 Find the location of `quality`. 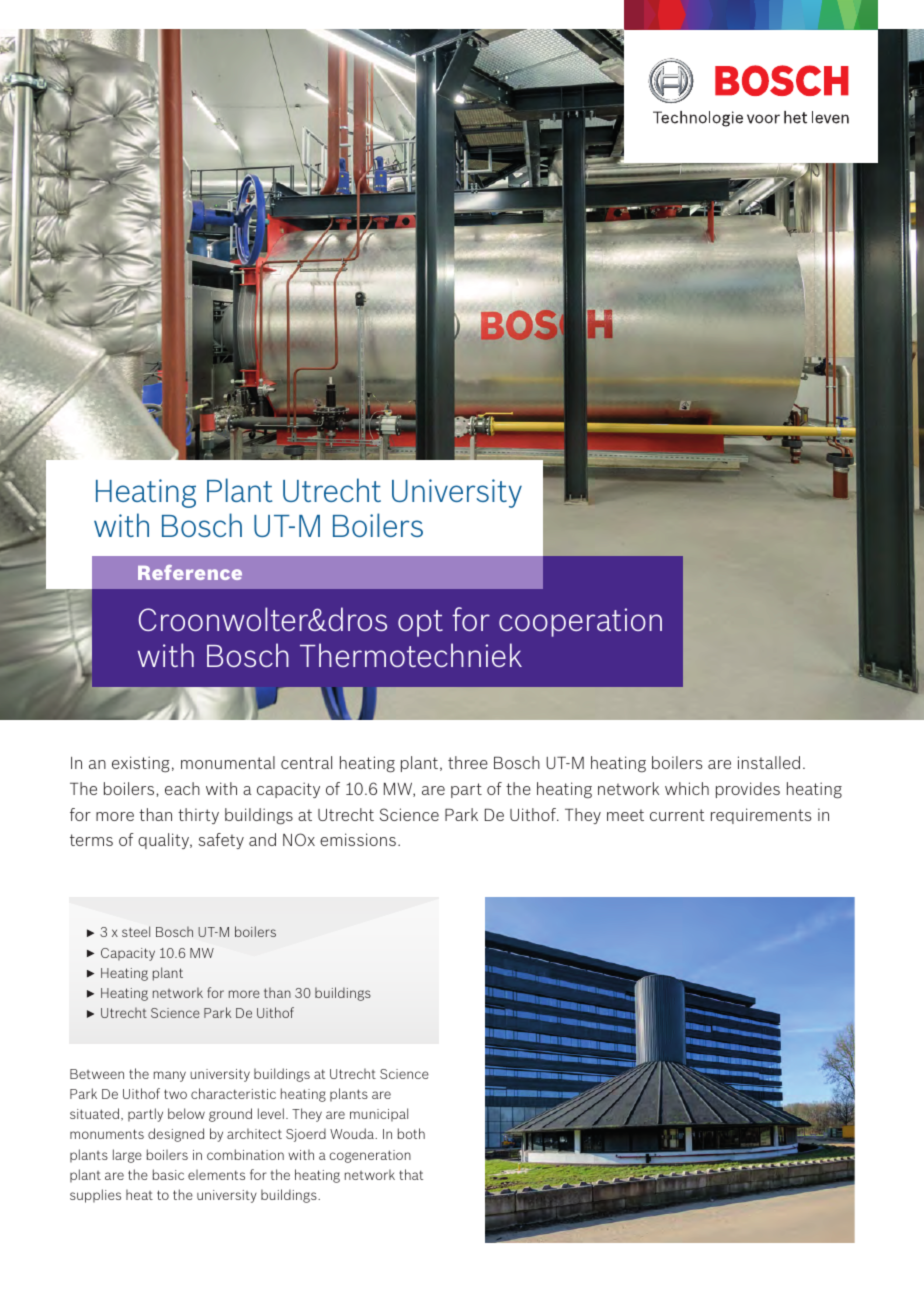

quality is located at coordinates (165, 841).
